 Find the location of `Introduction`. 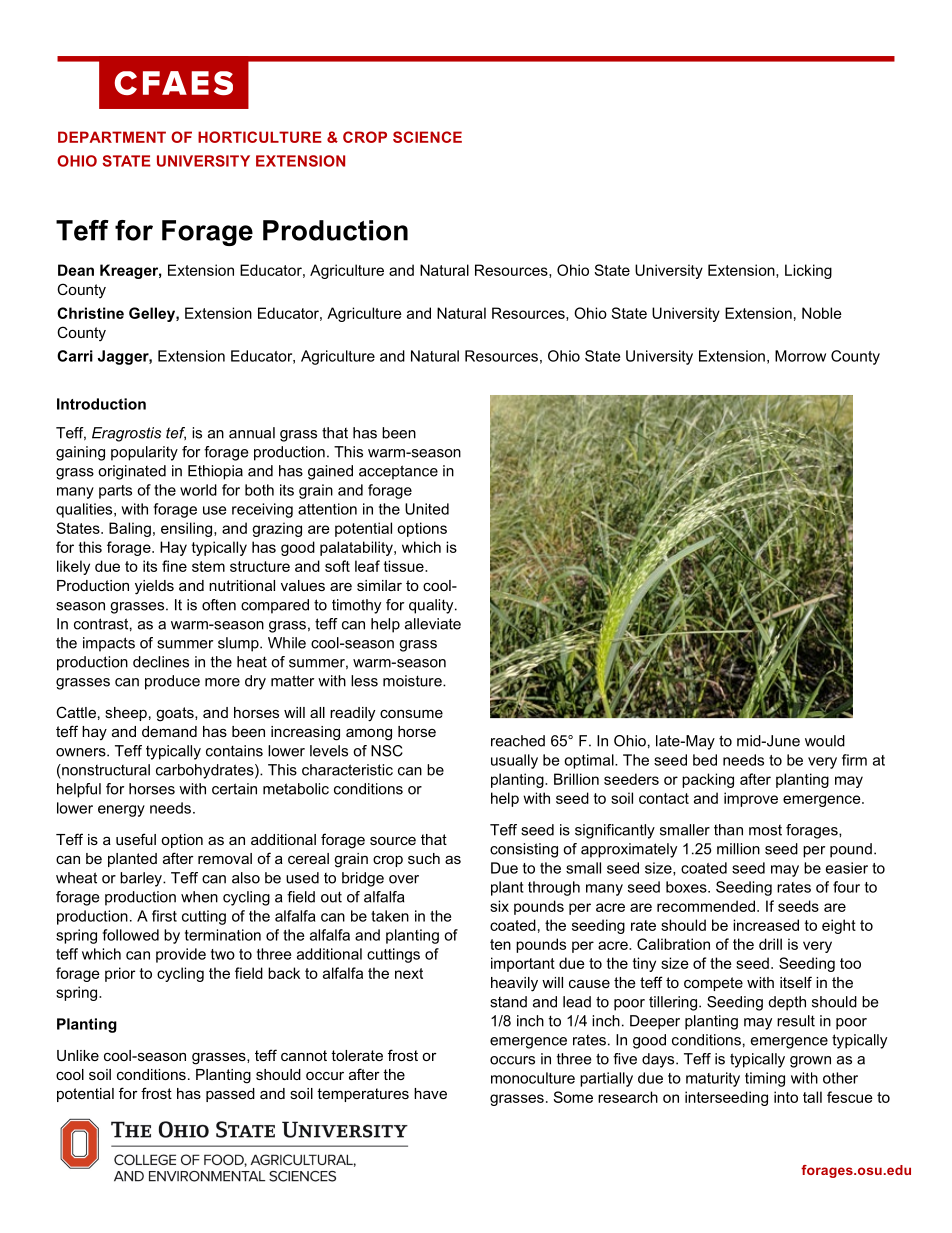

Introduction is located at coordinates (101, 404).
